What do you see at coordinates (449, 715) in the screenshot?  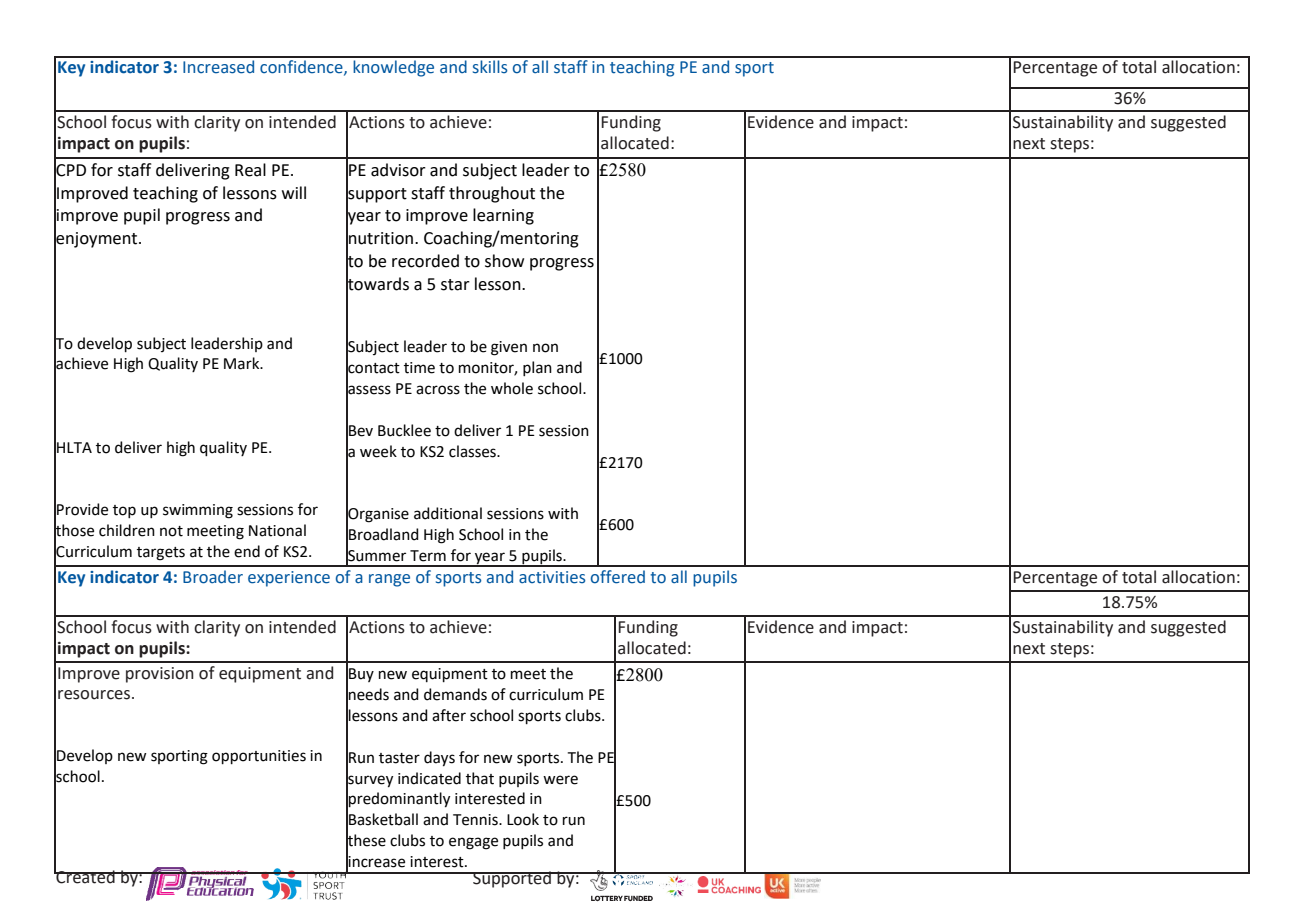 I see `after` at bounding box center [449, 715].
